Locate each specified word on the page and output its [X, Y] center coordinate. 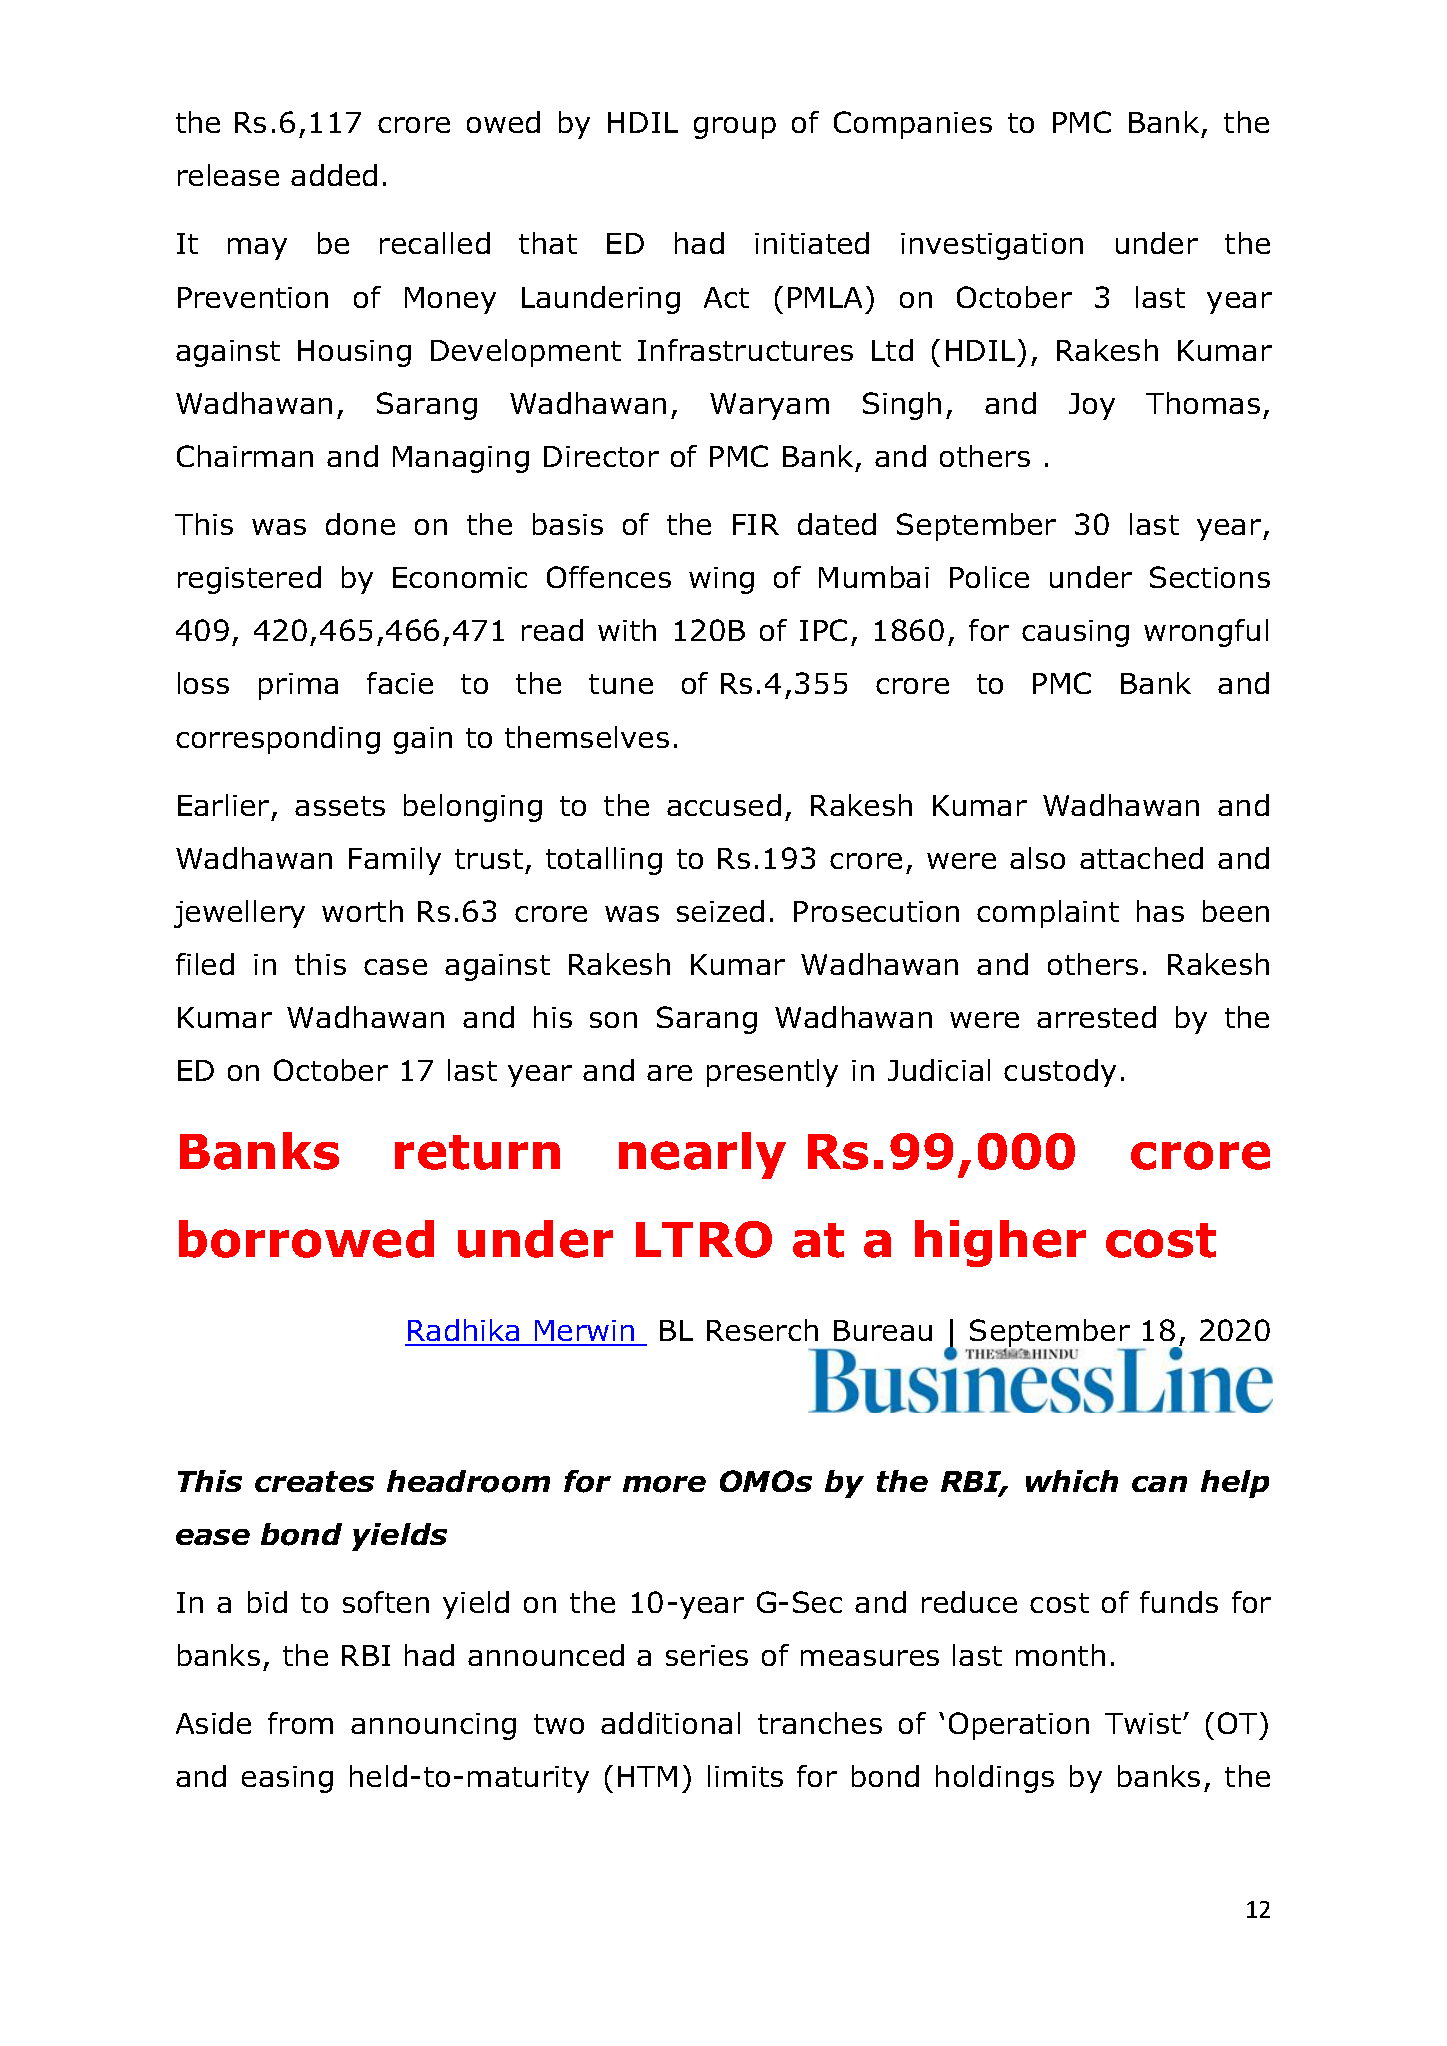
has [1160, 911]
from [300, 1723]
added [334, 175]
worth [362, 911]
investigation [992, 246]
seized [720, 911]
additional [670, 1723]
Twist [1144, 1723]
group [735, 128]
